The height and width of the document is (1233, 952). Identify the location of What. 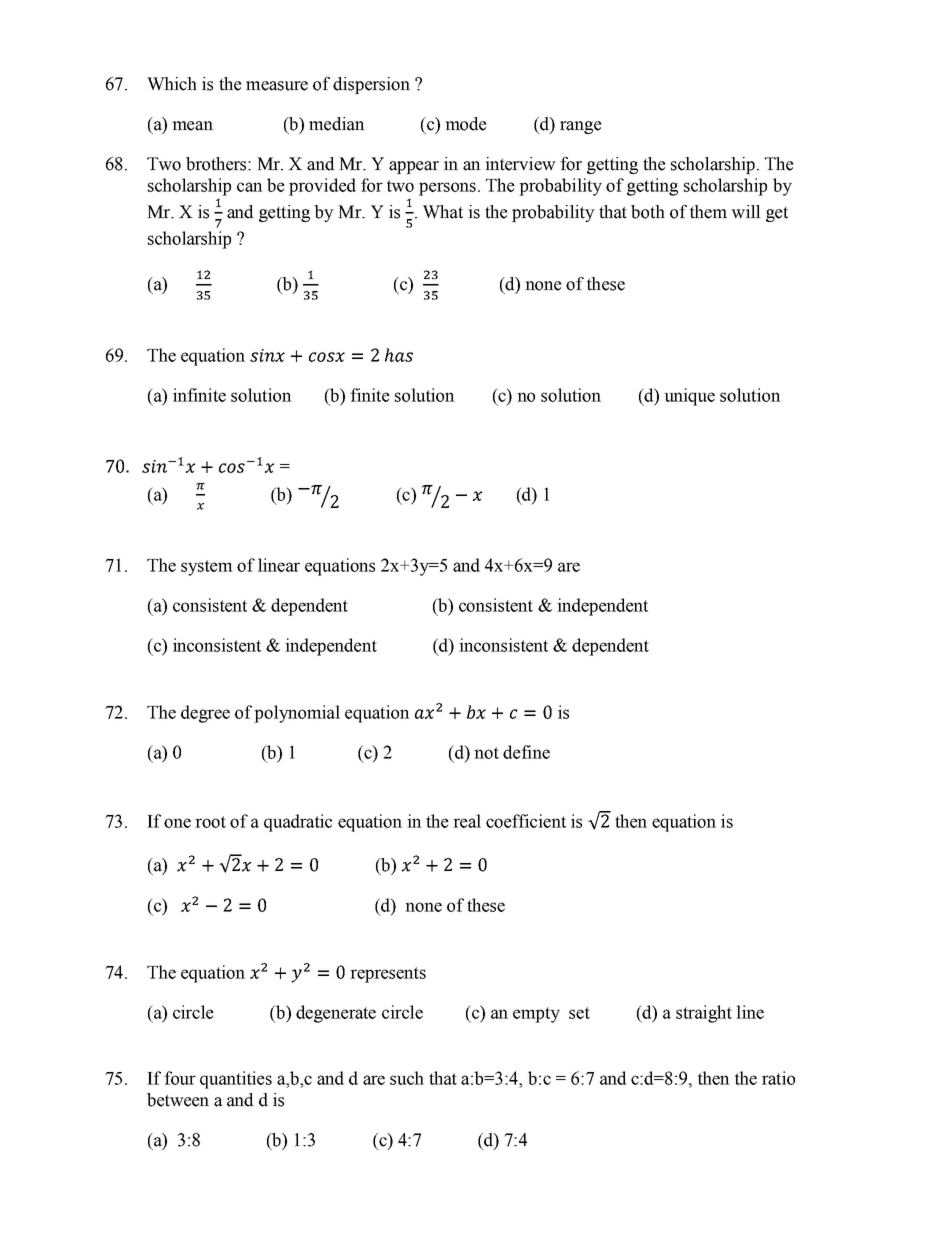
(443, 212).
